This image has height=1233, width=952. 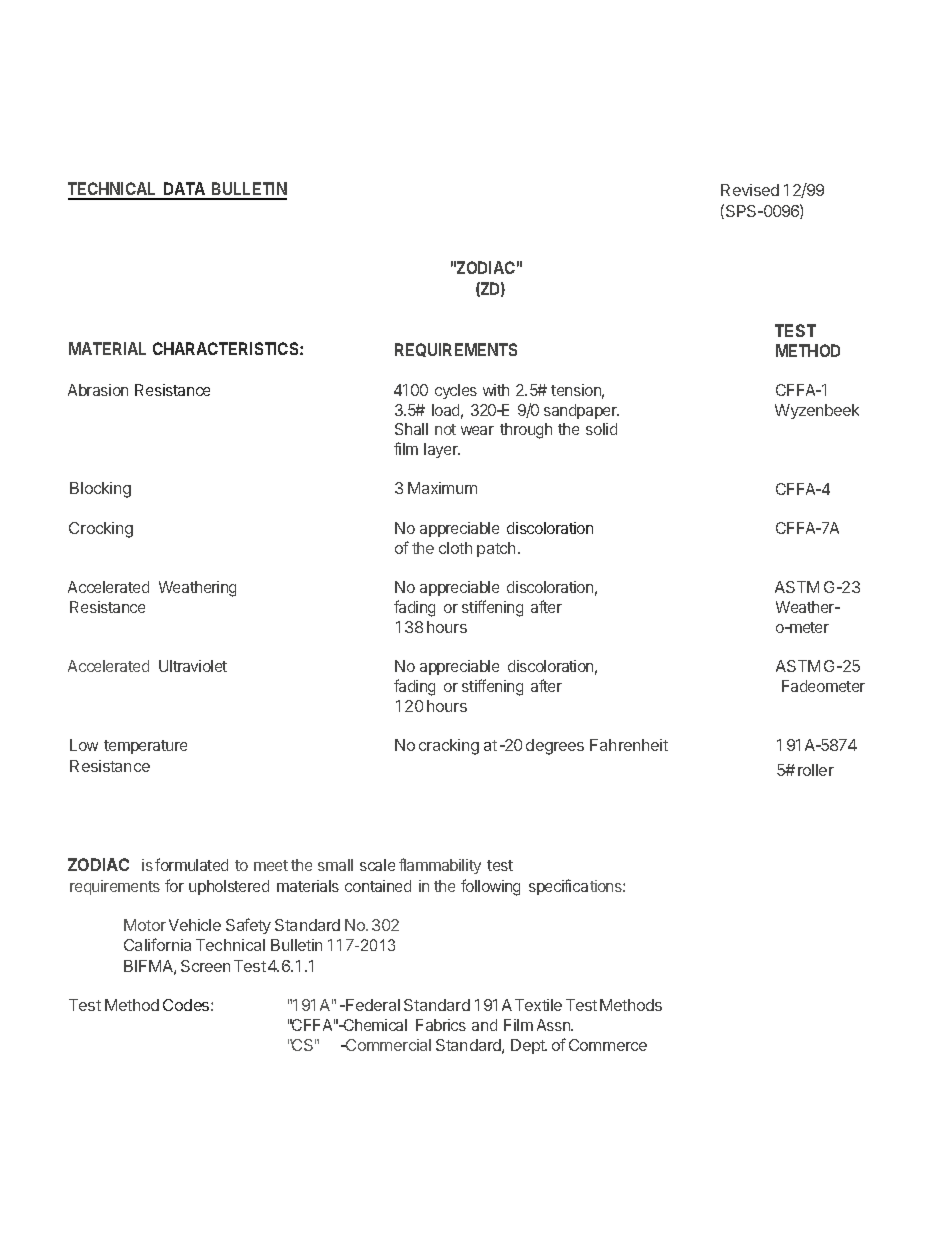 I want to click on Commerce, so click(x=608, y=1045).
